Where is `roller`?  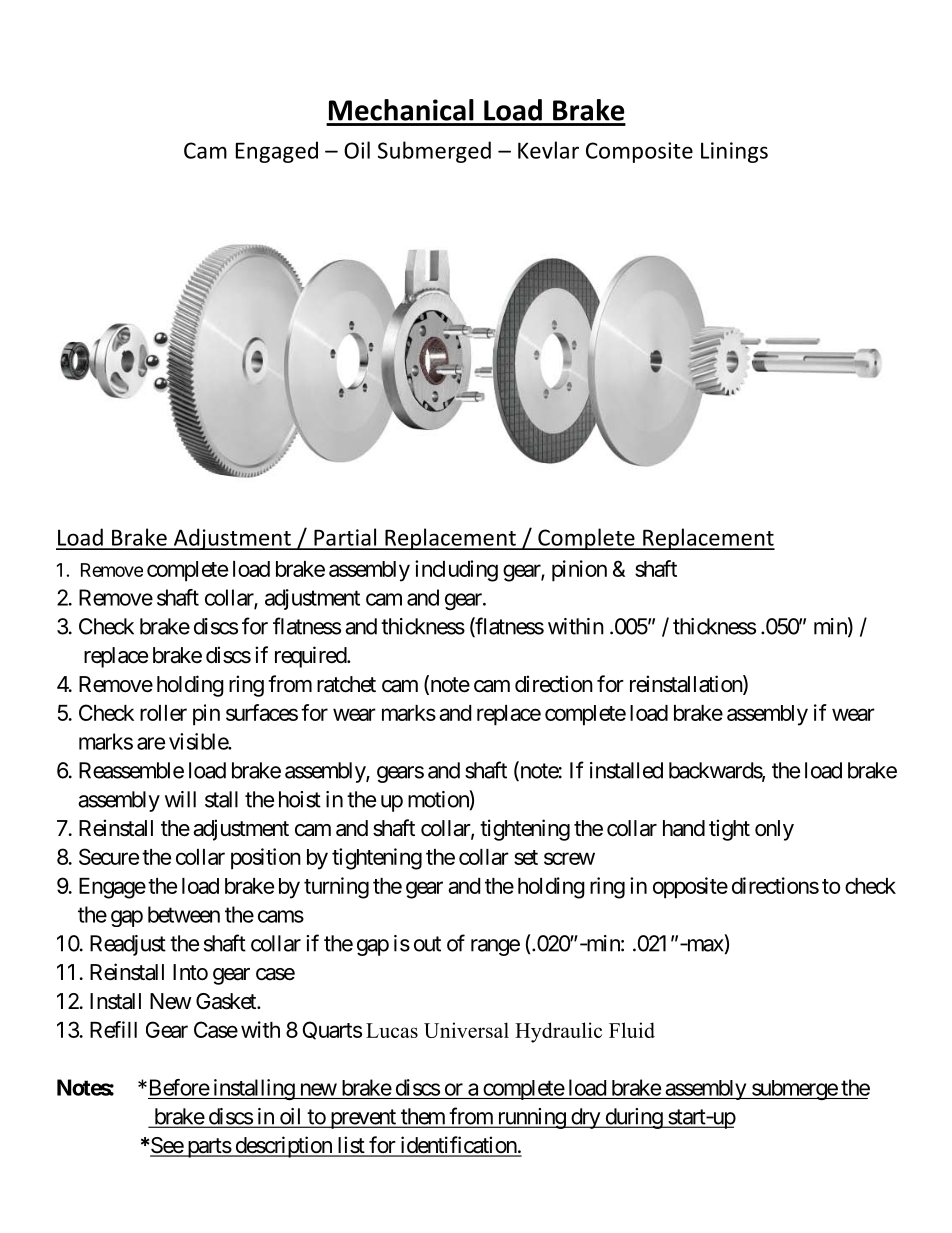 roller is located at coordinates (163, 713).
